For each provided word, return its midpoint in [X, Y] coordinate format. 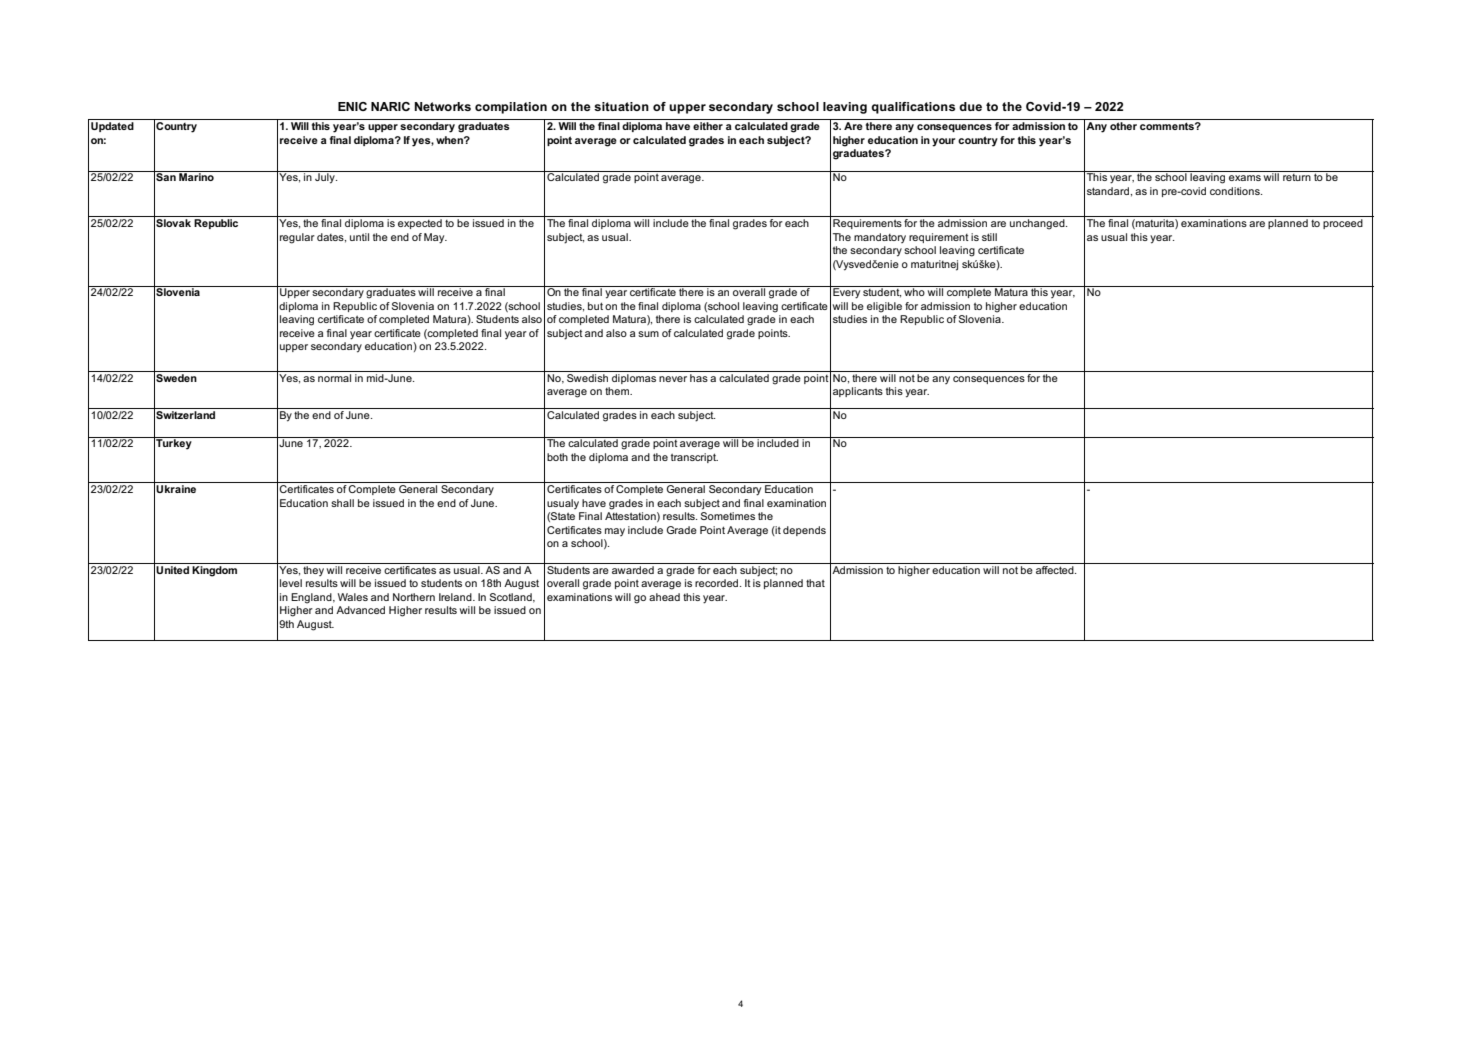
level [291, 583]
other [1123, 126]
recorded [718, 583]
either [708, 126]
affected [1056, 570]
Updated [112, 127]
